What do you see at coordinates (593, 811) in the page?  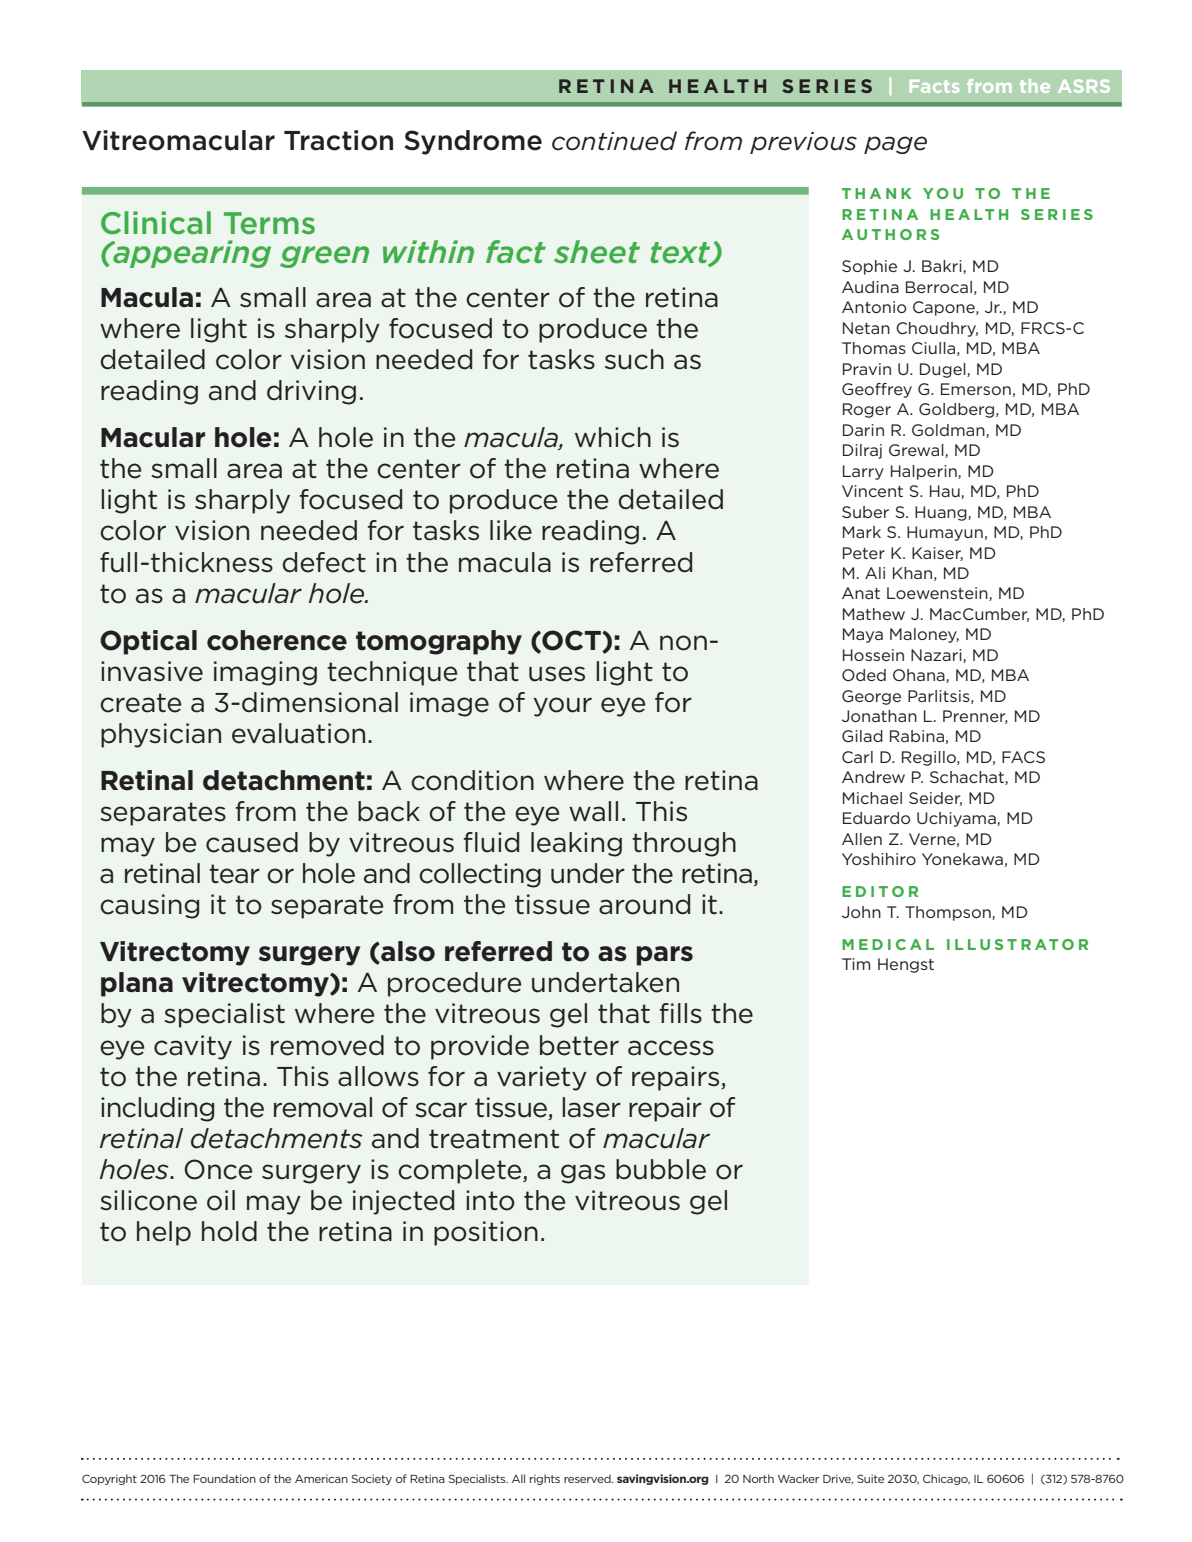 I see `wall` at bounding box center [593, 811].
